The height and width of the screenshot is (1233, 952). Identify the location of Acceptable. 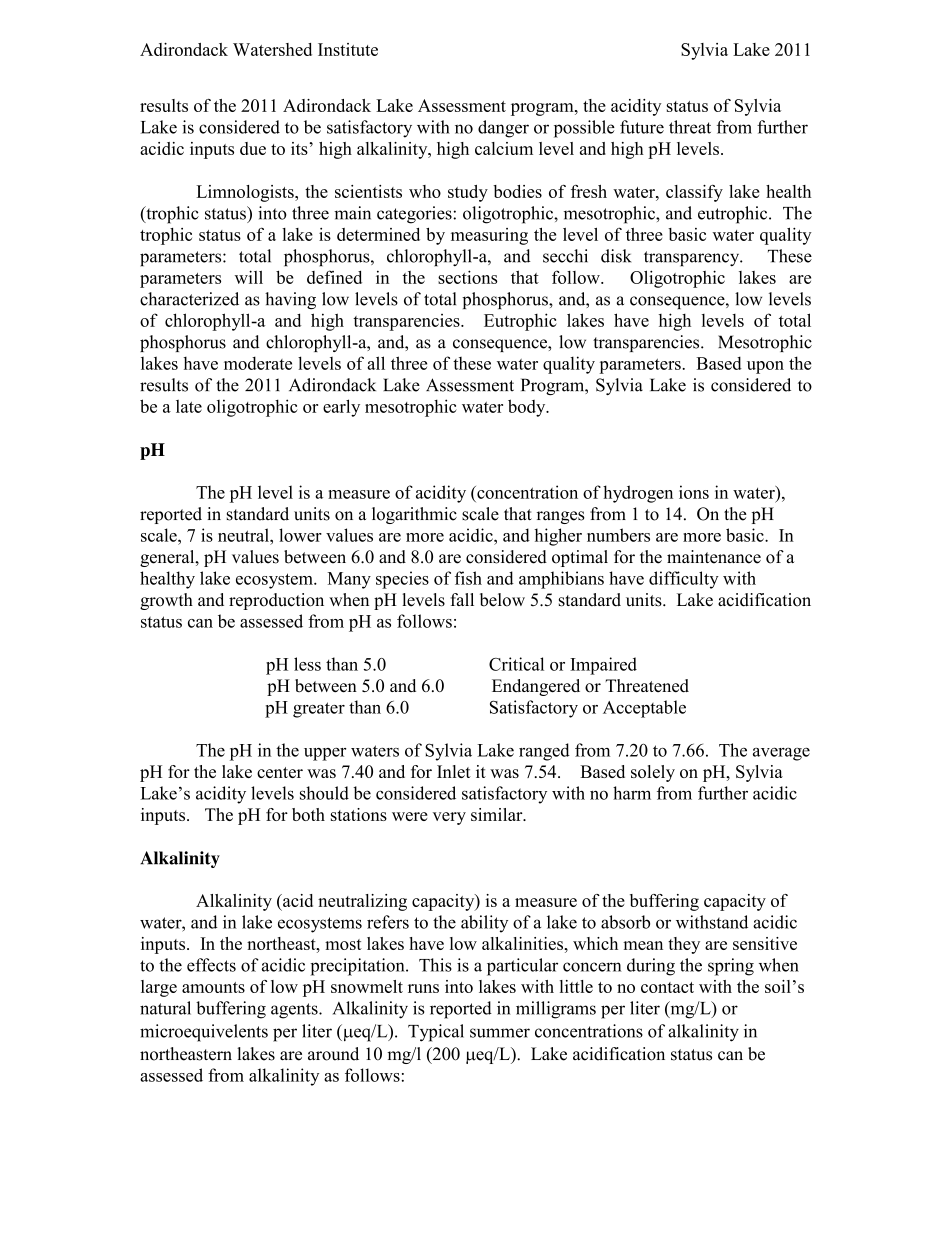
(644, 709).
